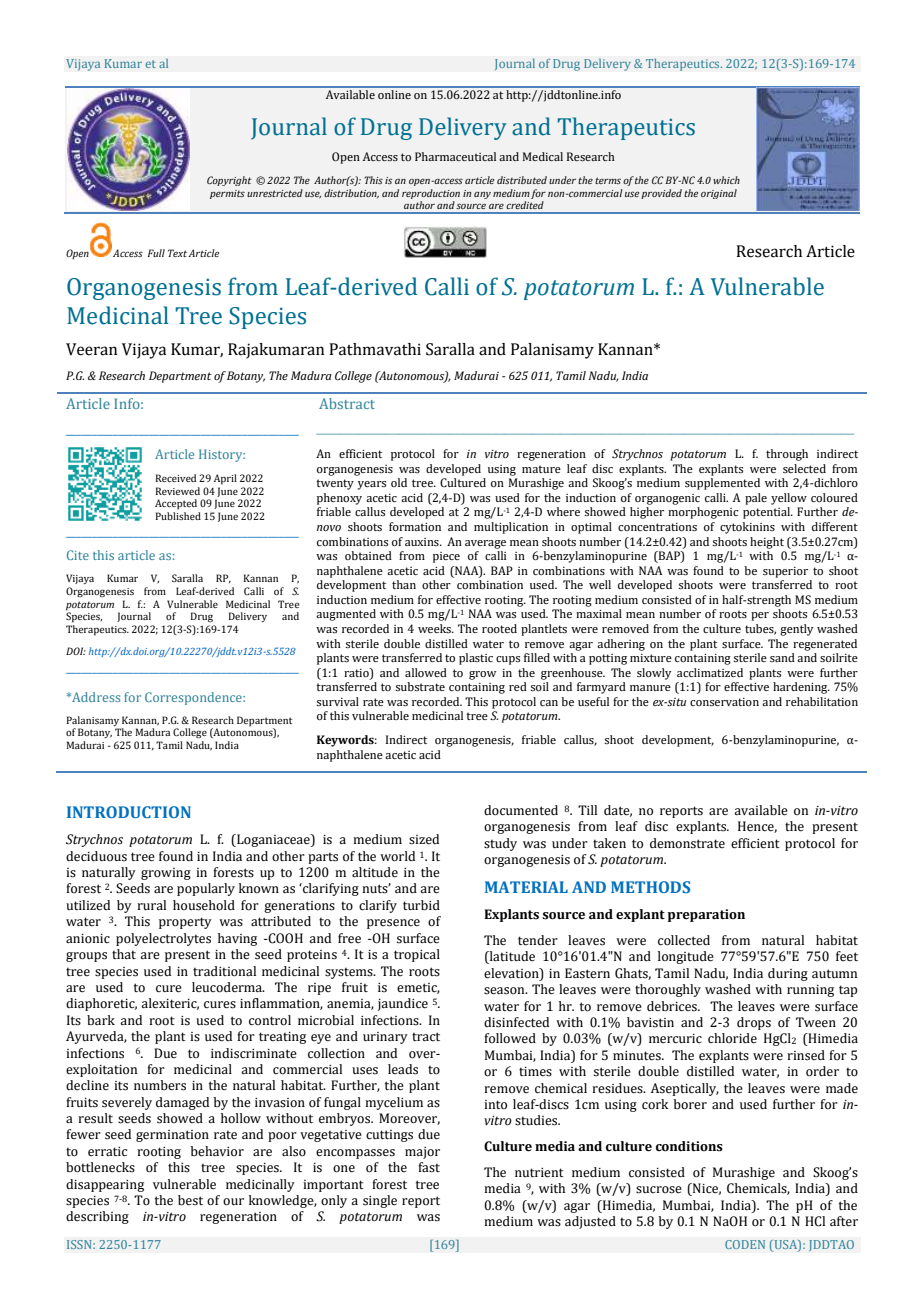 This page has height=1308, width=924. I want to click on study, so click(500, 844).
